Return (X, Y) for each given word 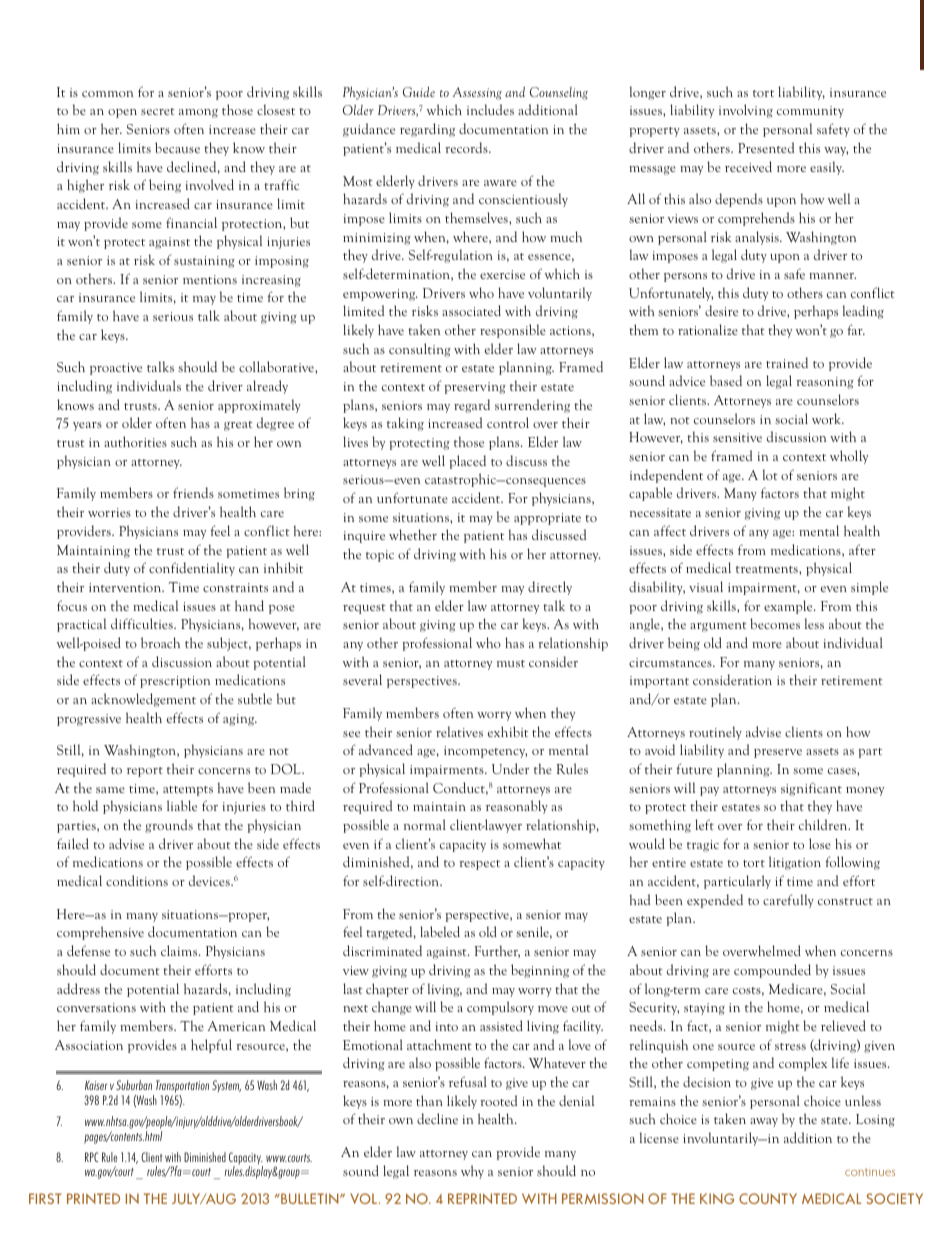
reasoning (825, 383)
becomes (775, 623)
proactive (116, 369)
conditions (137, 880)
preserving (475, 388)
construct (845, 901)
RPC (91, 1157)
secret (158, 111)
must (511, 663)
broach (160, 642)
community (810, 112)
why (472, 1172)
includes (490, 109)
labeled (440, 931)
